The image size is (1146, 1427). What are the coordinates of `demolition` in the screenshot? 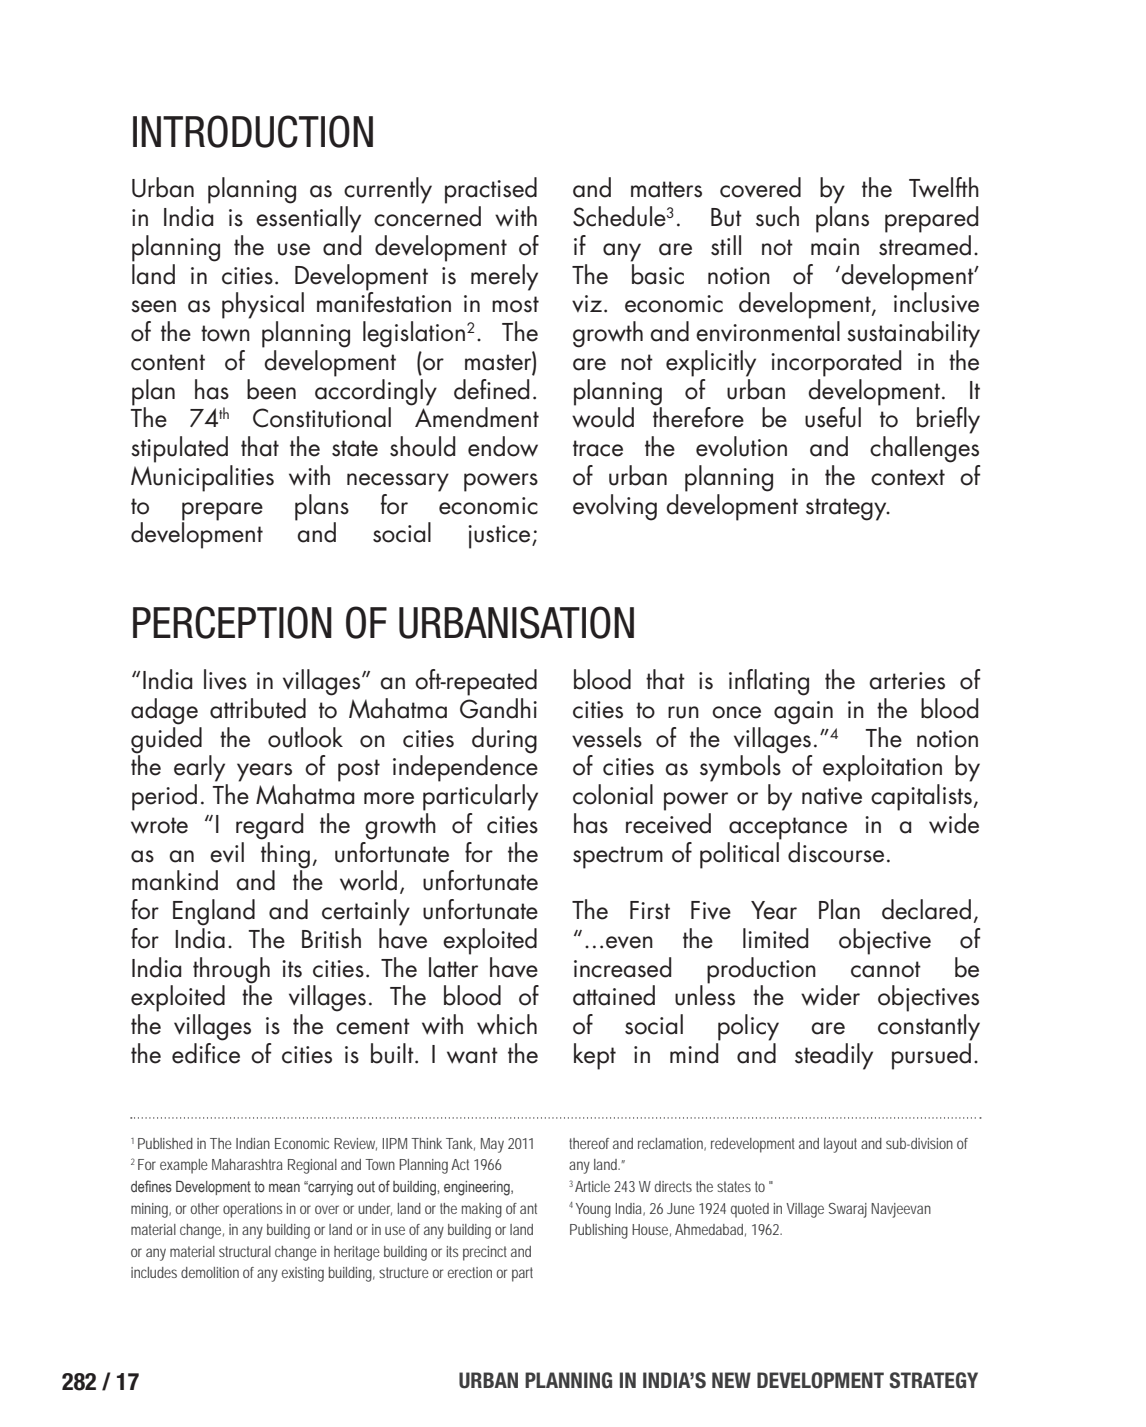 It's located at (210, 1272).
